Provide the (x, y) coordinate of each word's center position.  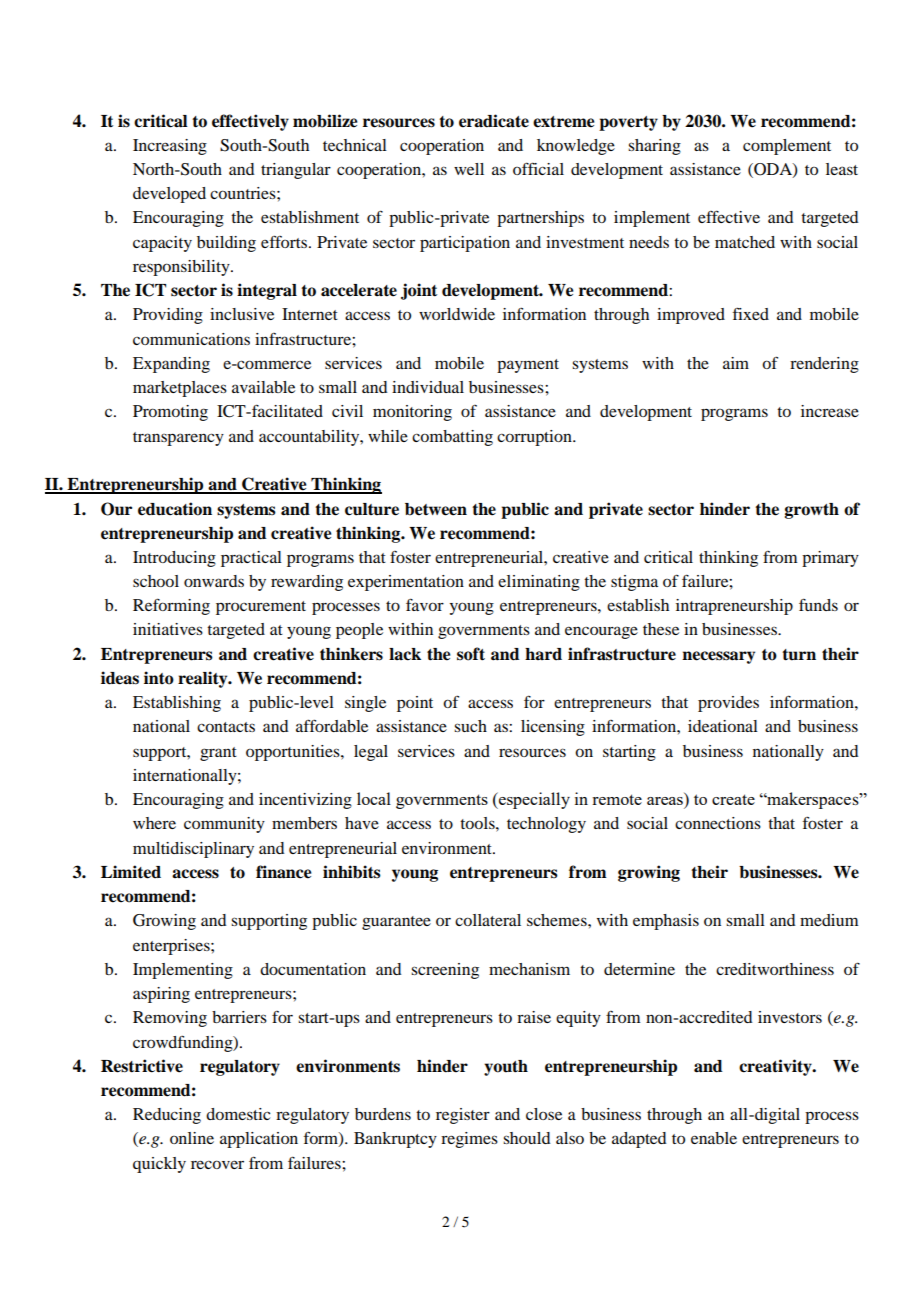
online (192, 1138)
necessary (718, 657)
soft (471, 654)
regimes (469, 1140)
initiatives (168, 629)
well (469, 169)
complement (787, 147)
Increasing (170, 147)
